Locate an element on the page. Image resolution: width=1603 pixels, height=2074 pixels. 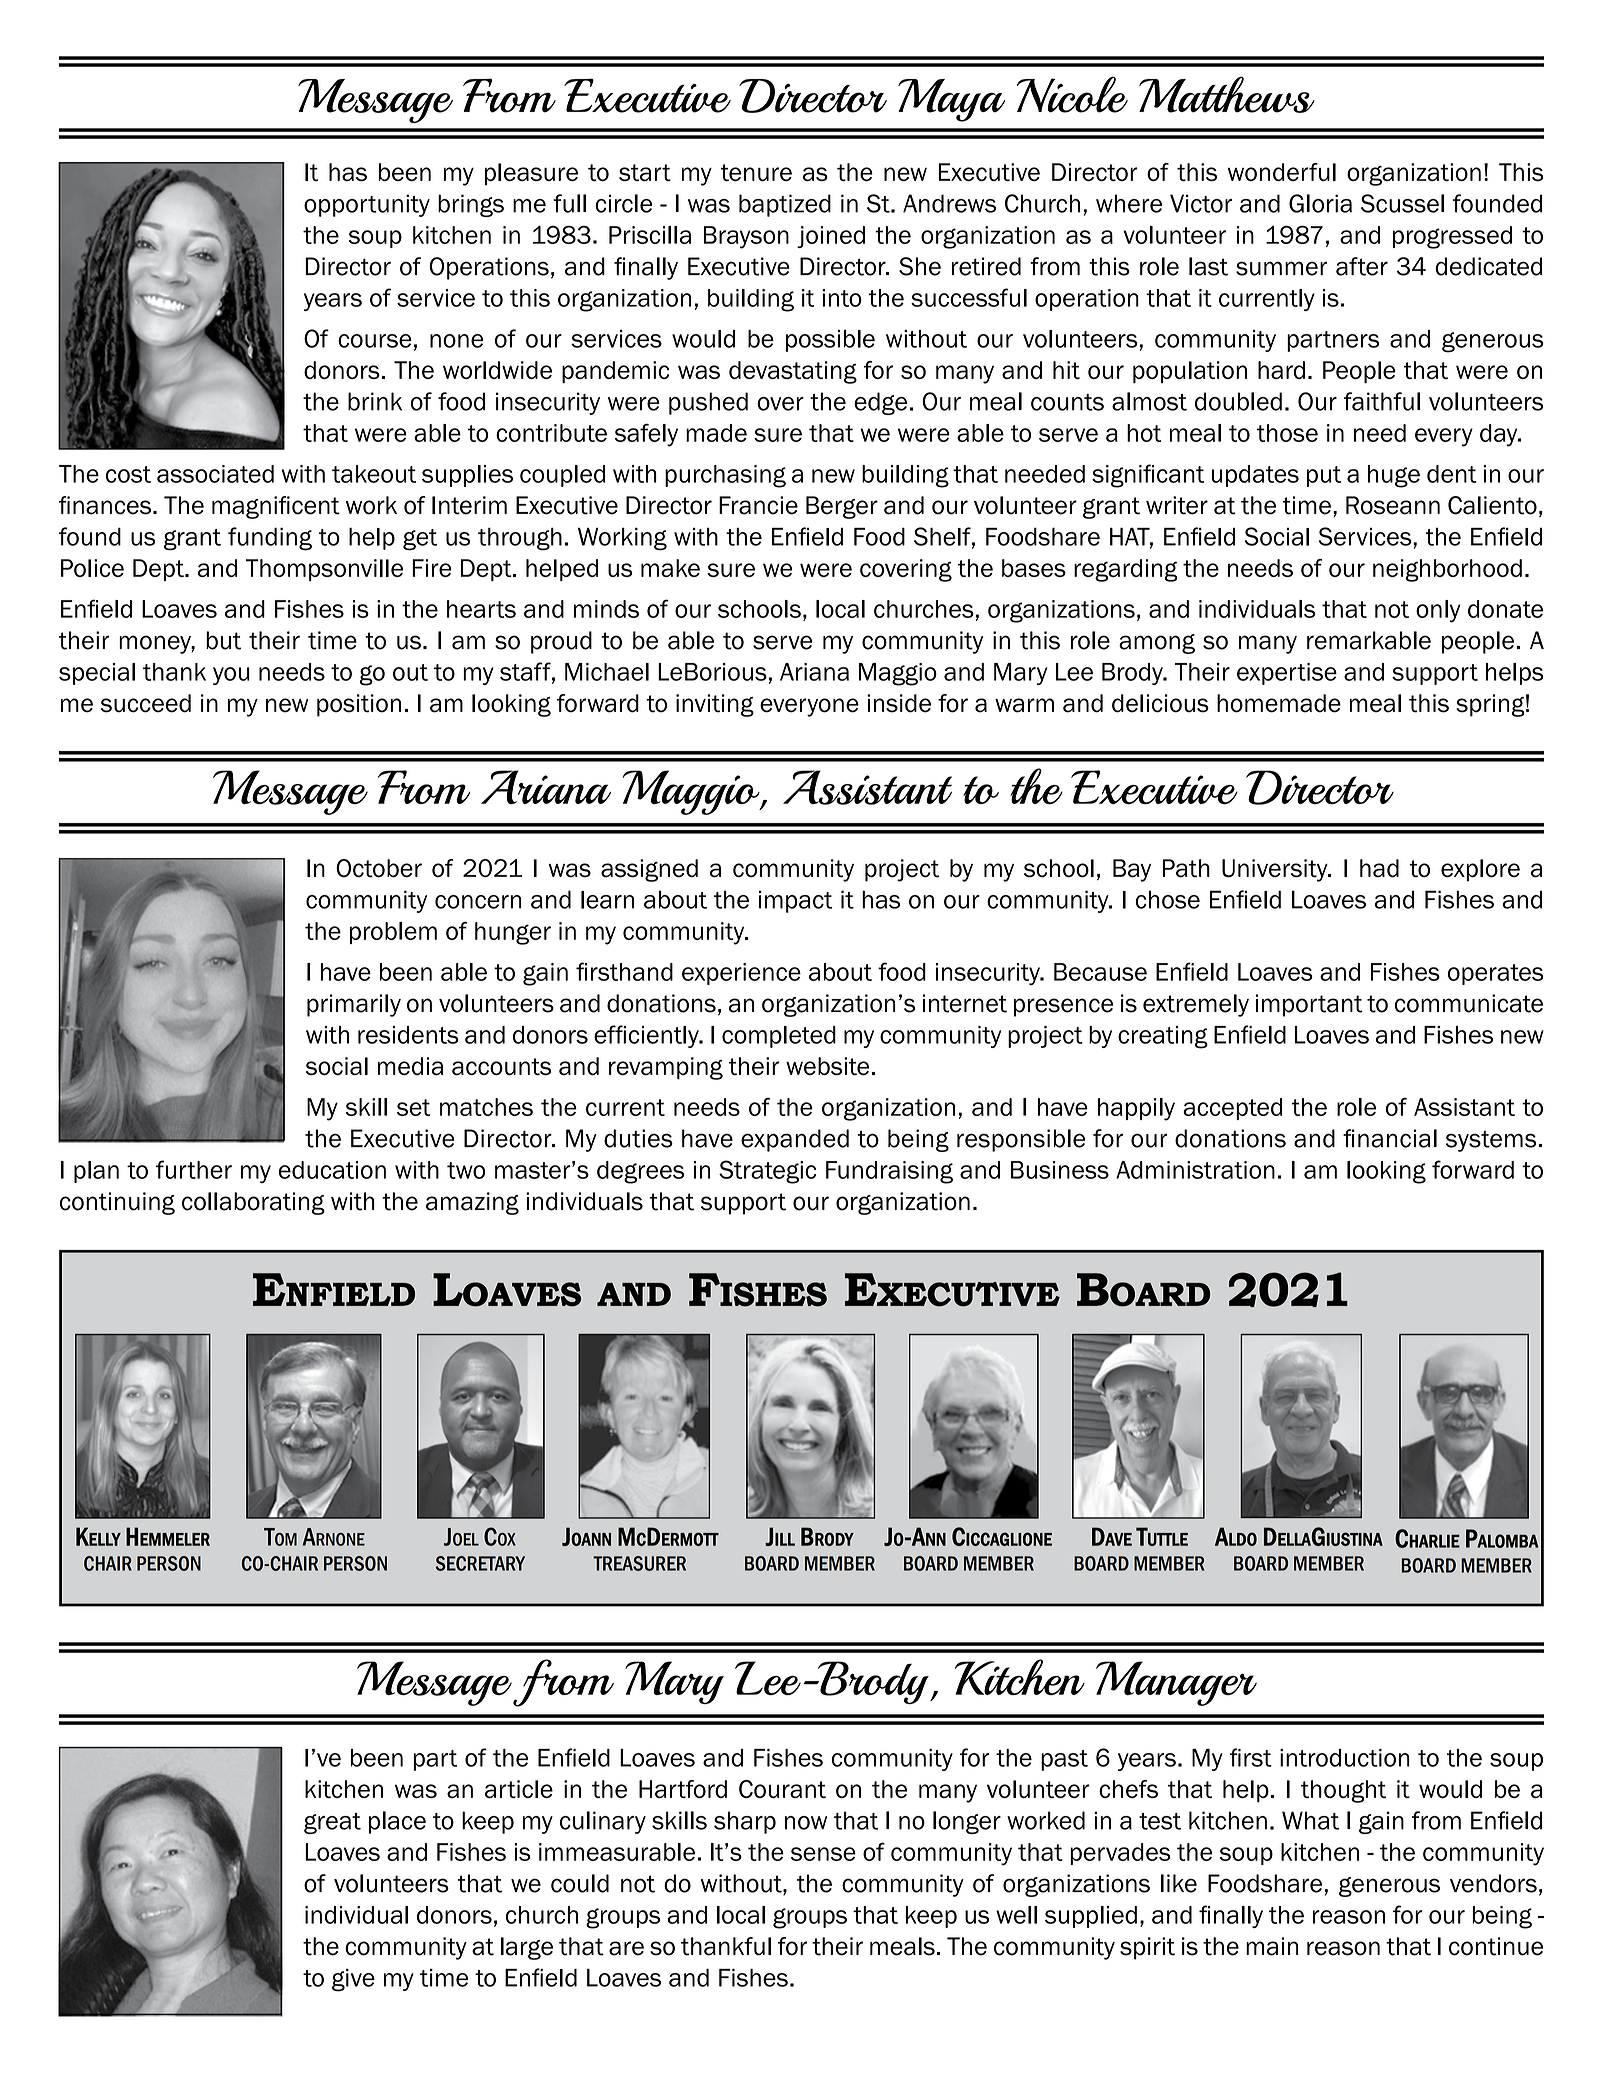
primarily is located at coordinates (354, 1005).
